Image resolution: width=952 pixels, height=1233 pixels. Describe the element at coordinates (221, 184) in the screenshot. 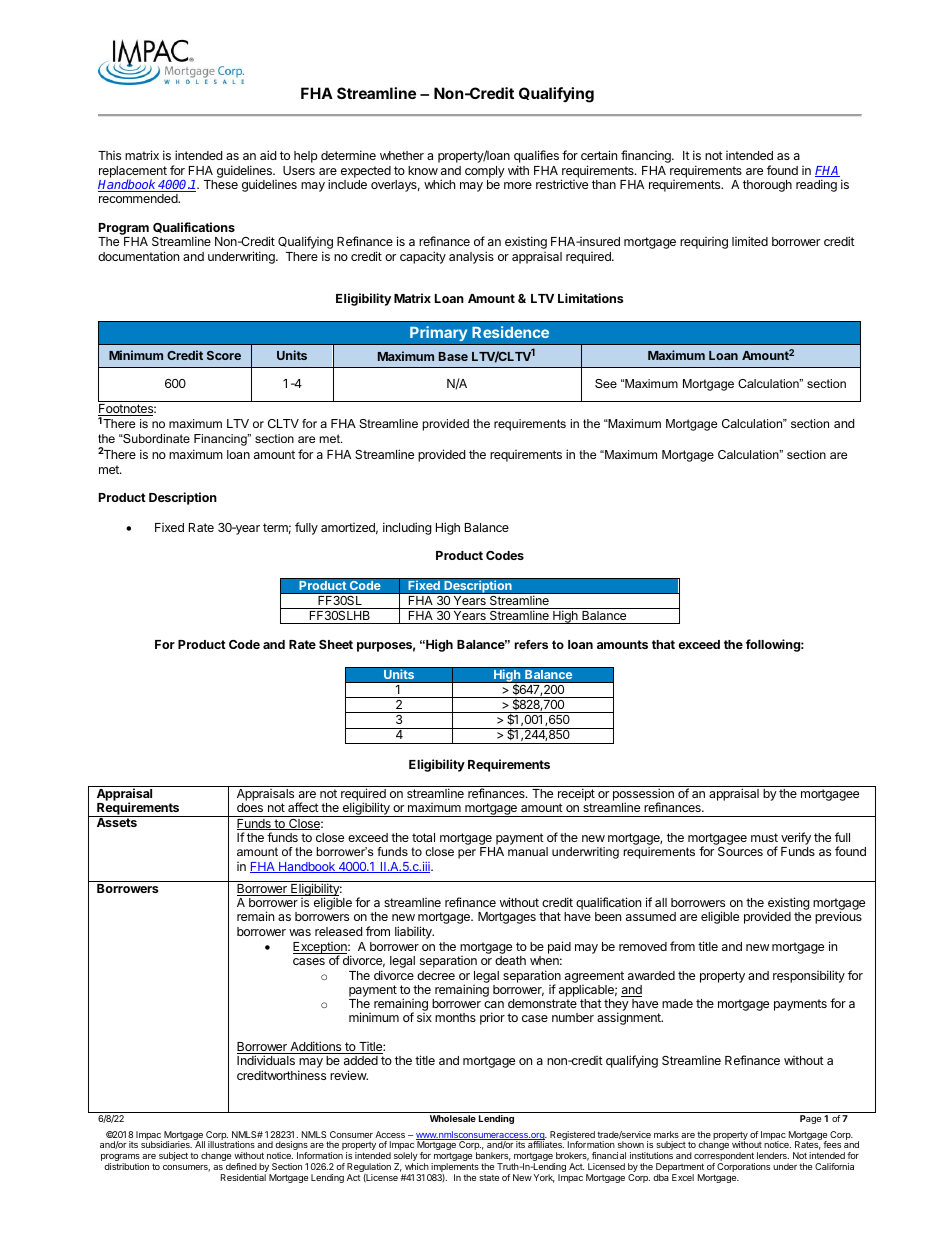

I see `These` at that location.
